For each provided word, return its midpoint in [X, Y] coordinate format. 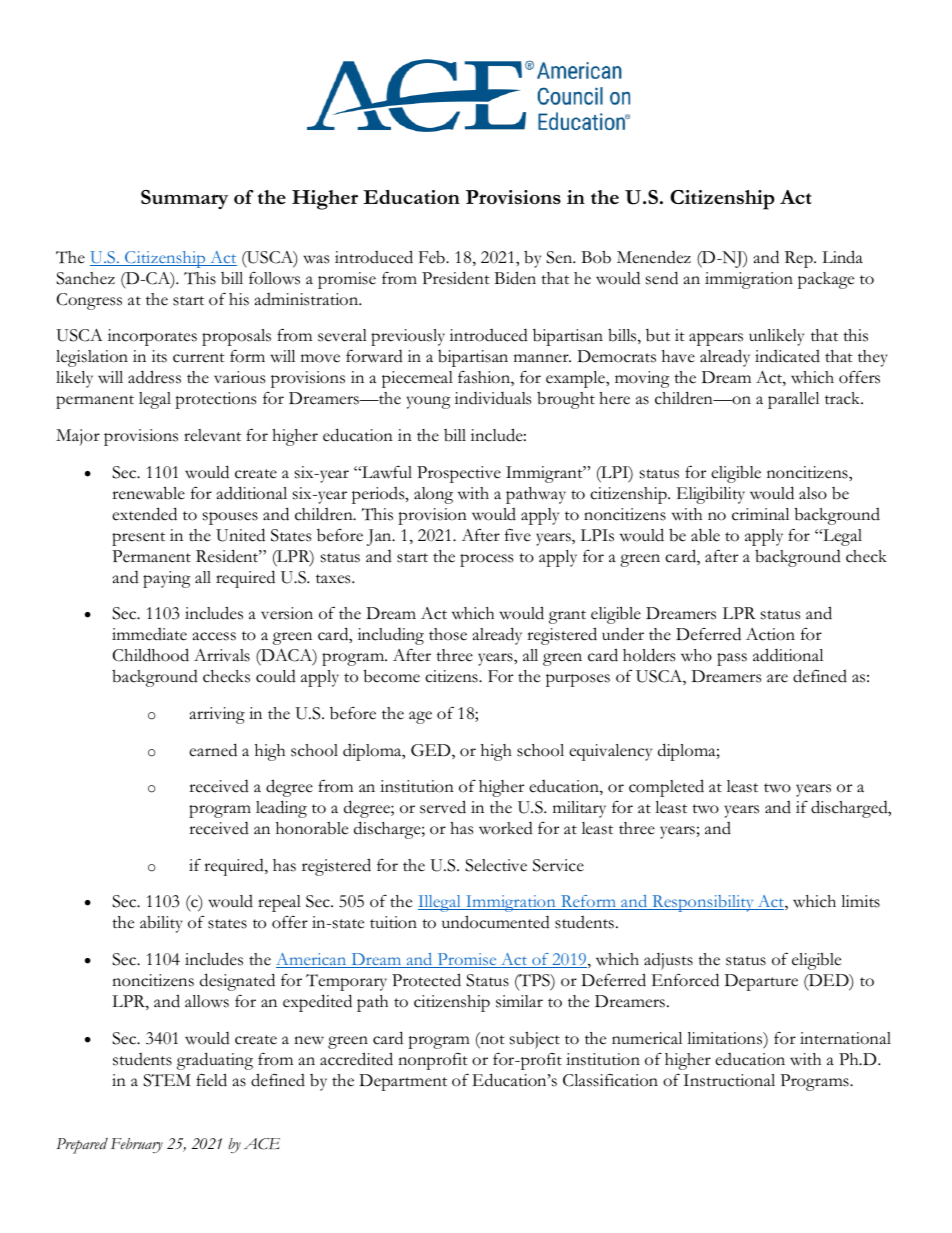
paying [167, 579]
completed [666, 788]
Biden [515, 278]
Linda [842, 257]
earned [213, 750]
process [486, 560]
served [443, 807]
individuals [493, 398]
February [137, 1145]
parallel [793, 400]
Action [770, 634]
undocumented [496, 922]
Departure [761, 982]
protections [215, 400]
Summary [184, 199]
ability [161, 924]
